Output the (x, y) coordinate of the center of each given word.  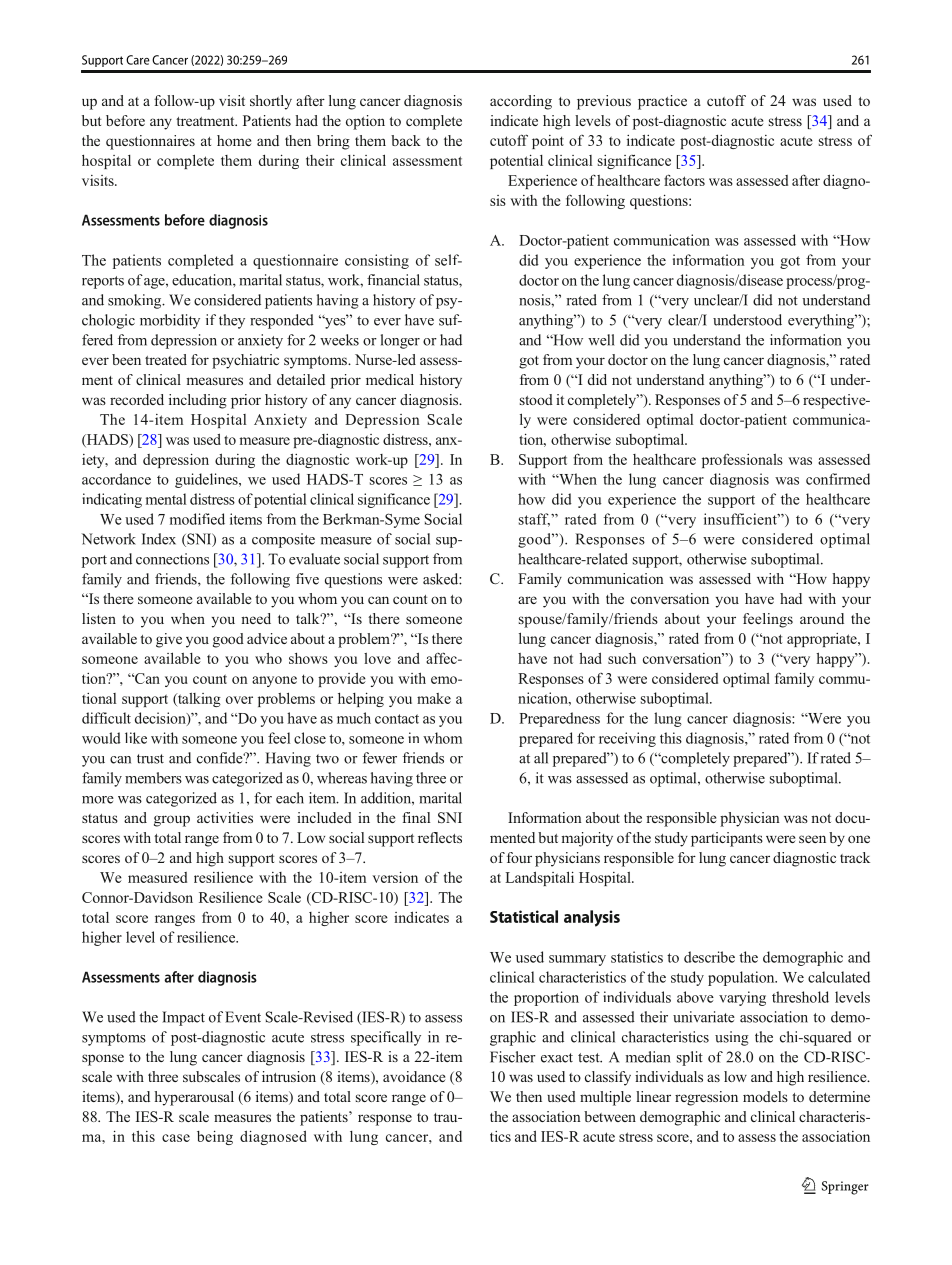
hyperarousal (194, 1098)
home (234, 140)
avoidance (414, 1076)
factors (684, 180)
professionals (742, 460)
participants (727, 839)
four (519, 857)
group (172, 821)
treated (166, 359)
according (521, 102)
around (822, 618)
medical (390, 379)
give (169, 640)
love (377, 658)
